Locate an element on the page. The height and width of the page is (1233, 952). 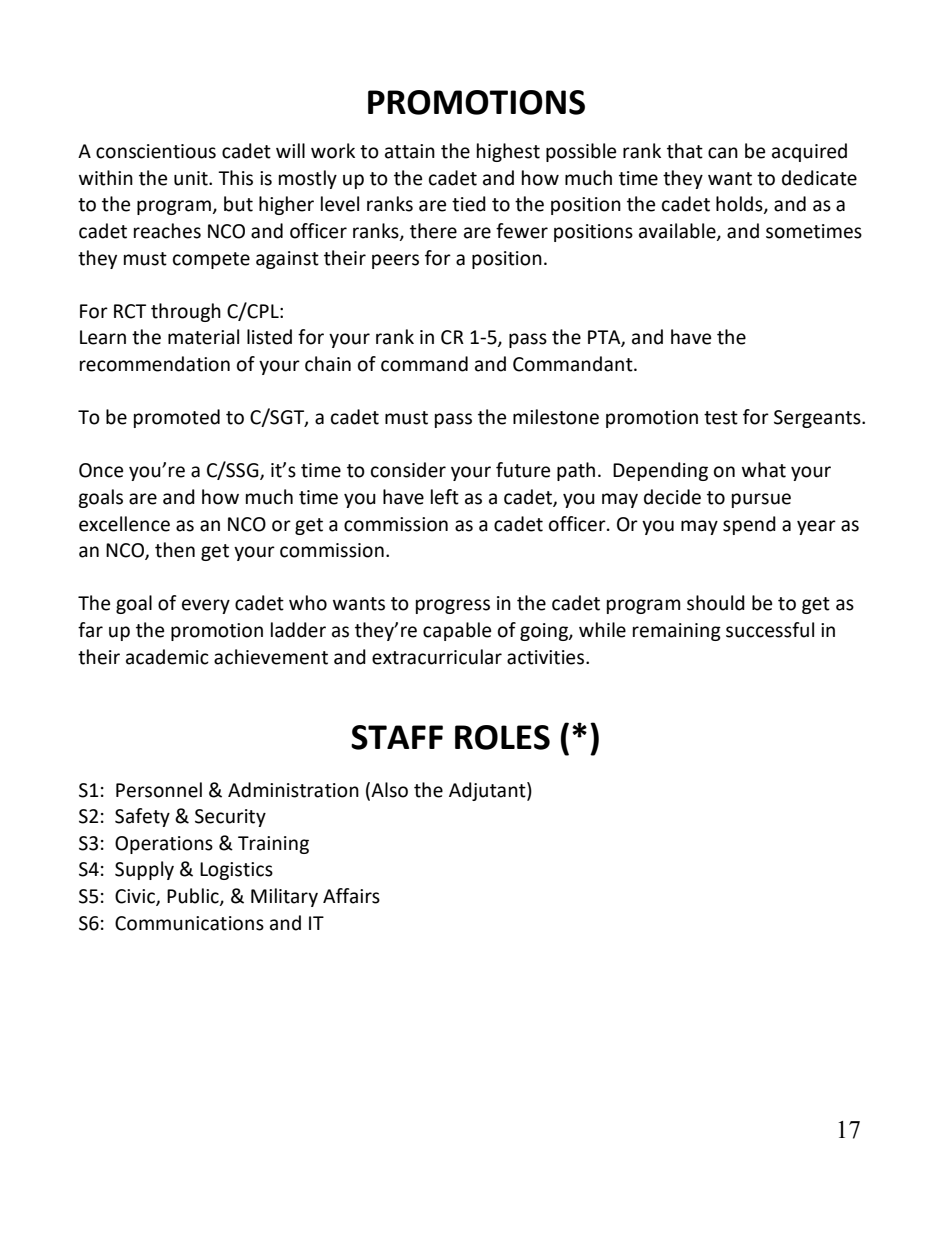
test is located at coordinates (721, 418).
